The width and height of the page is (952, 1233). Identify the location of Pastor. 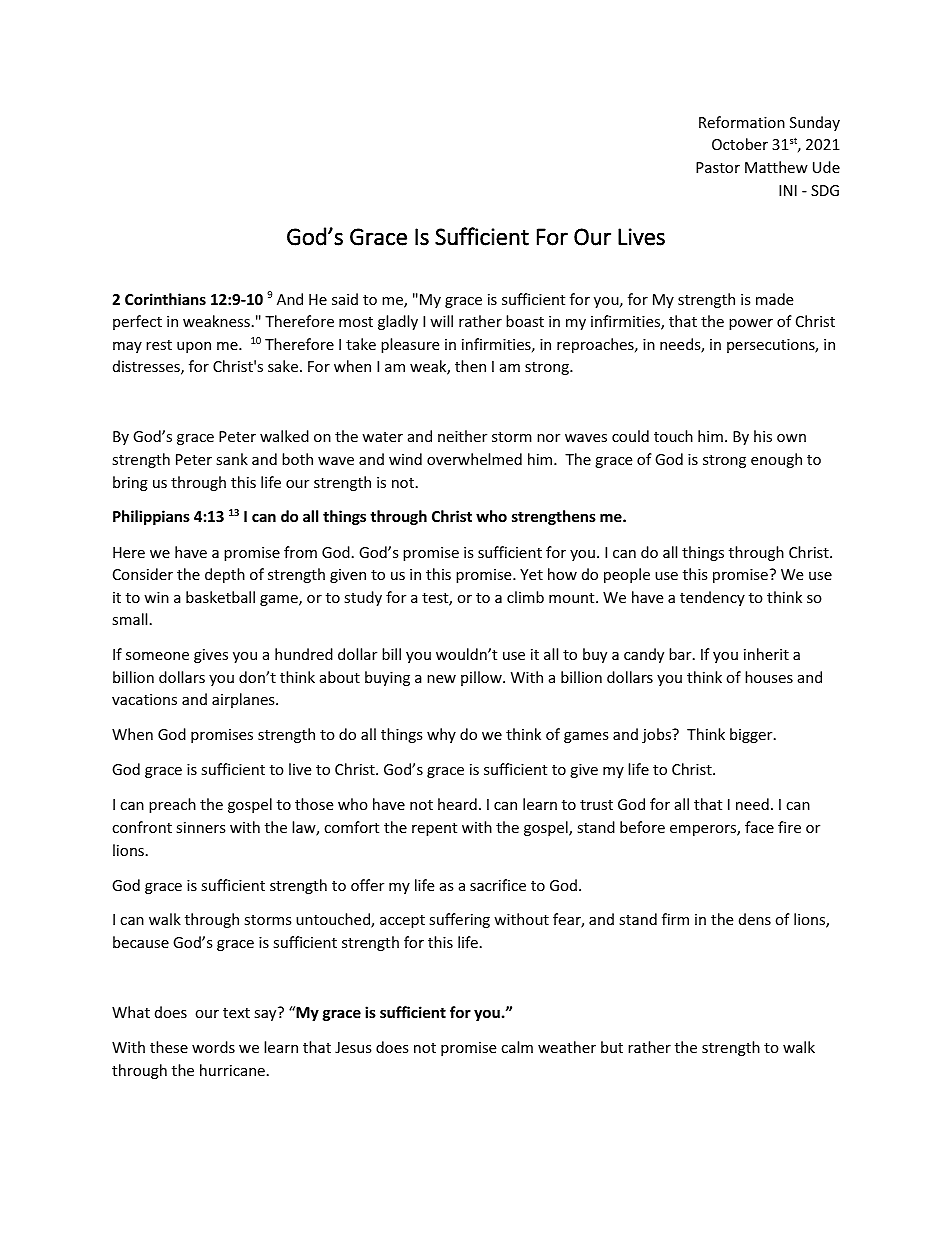
(718, 167).
